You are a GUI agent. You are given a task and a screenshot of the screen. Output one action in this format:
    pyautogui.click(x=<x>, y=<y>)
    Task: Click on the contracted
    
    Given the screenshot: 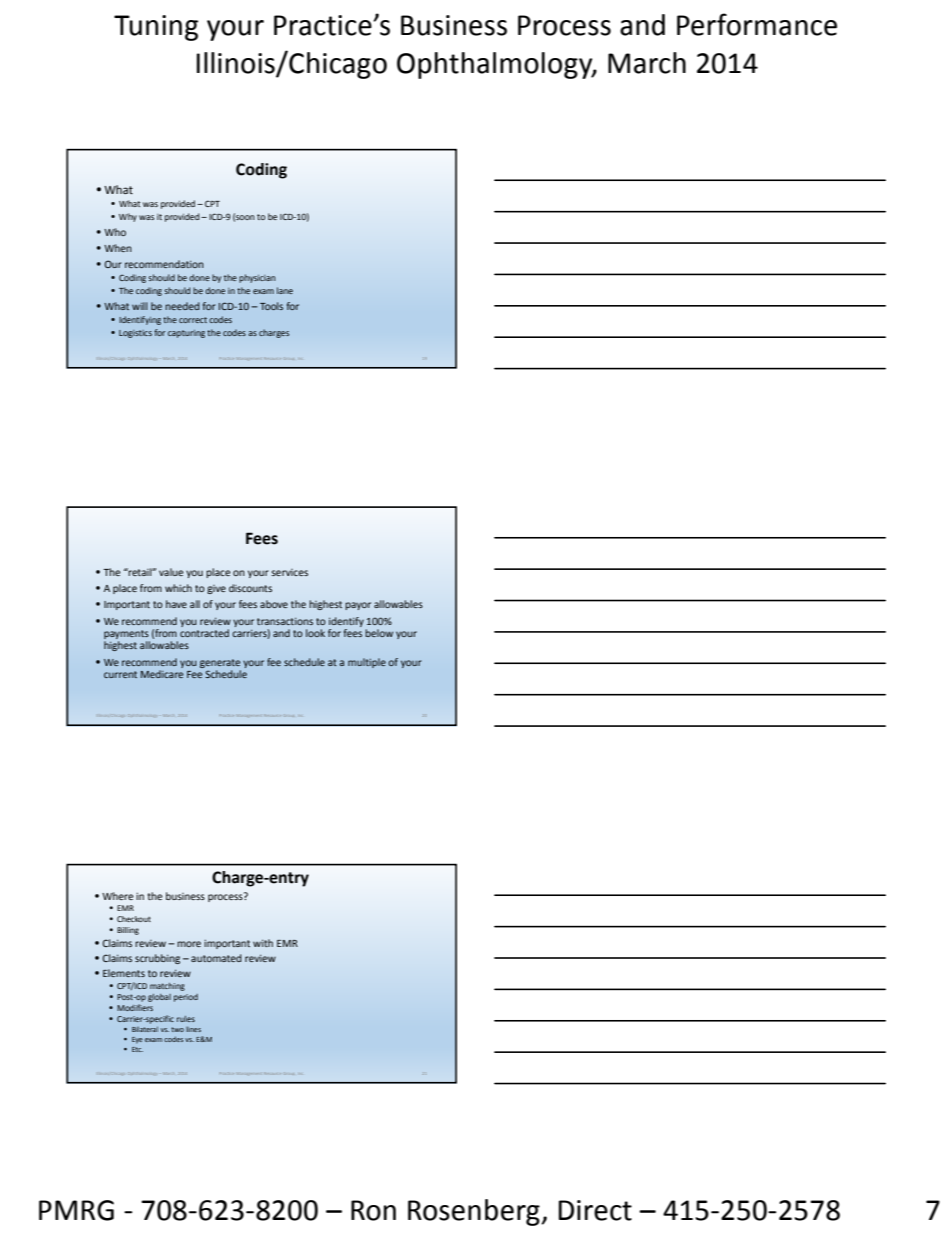 What is the action you would take?
    pyautogui.click(x=204, y=633)
